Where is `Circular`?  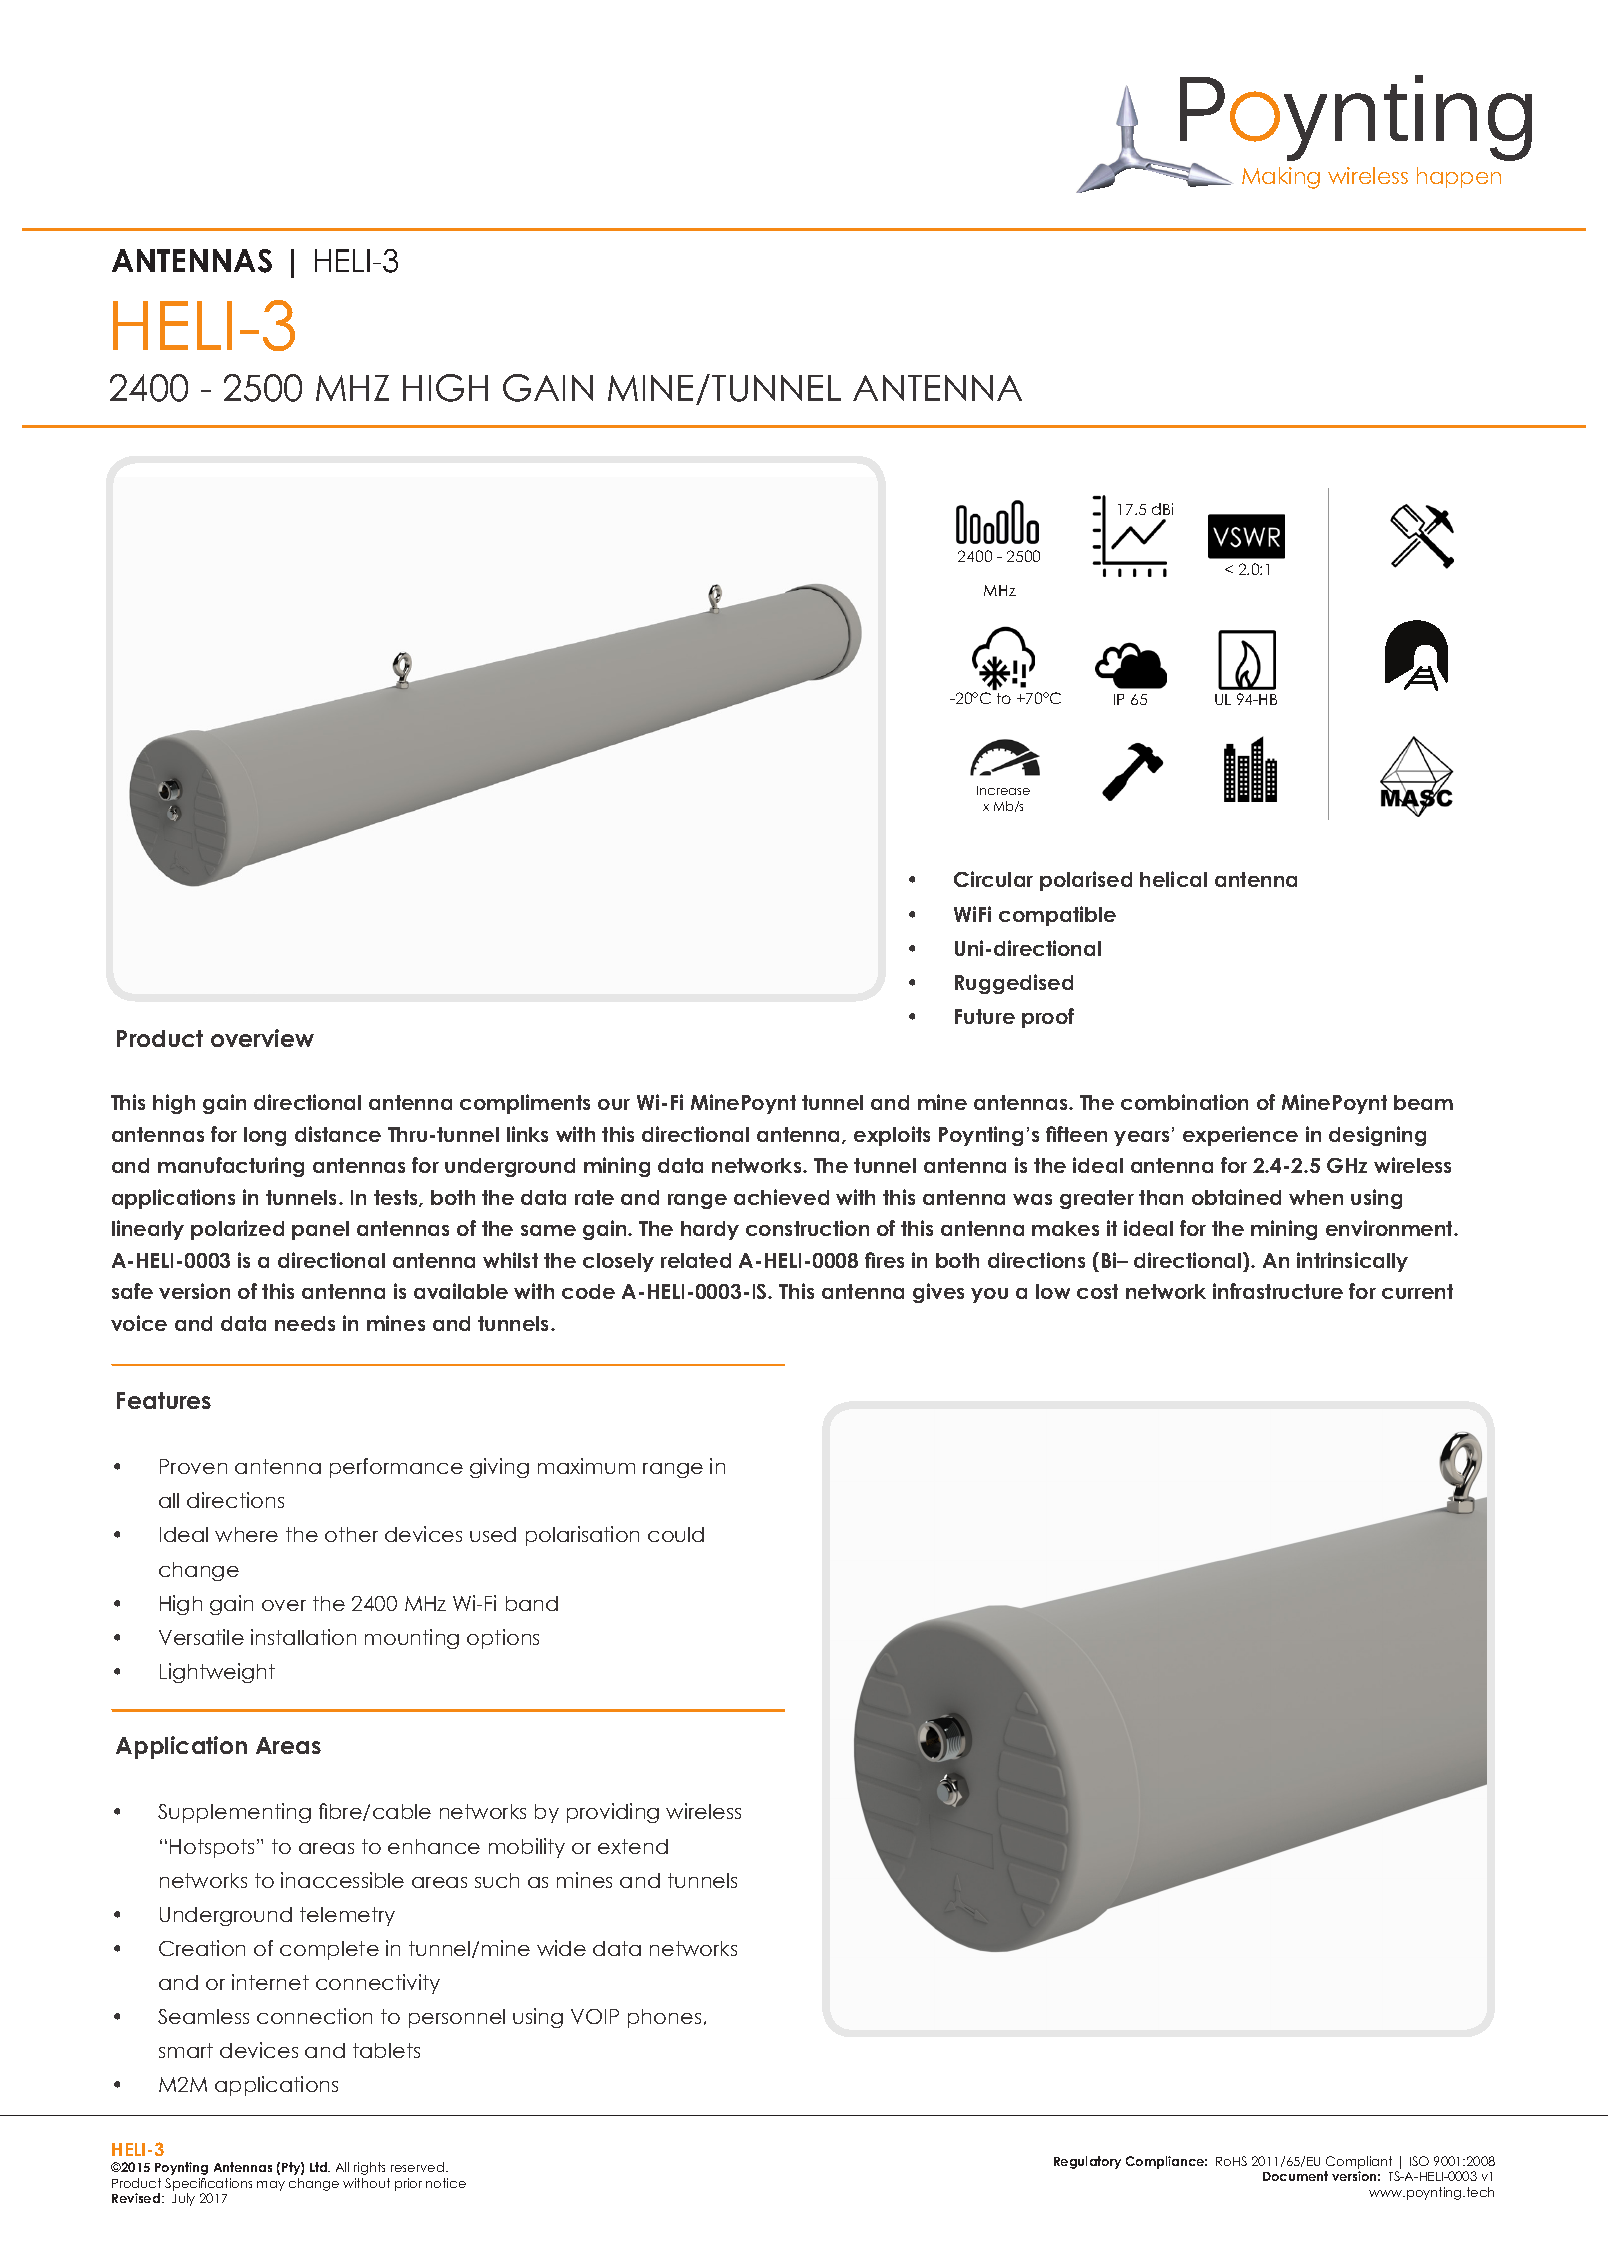
Circular is located at coordinates (993, 879).
